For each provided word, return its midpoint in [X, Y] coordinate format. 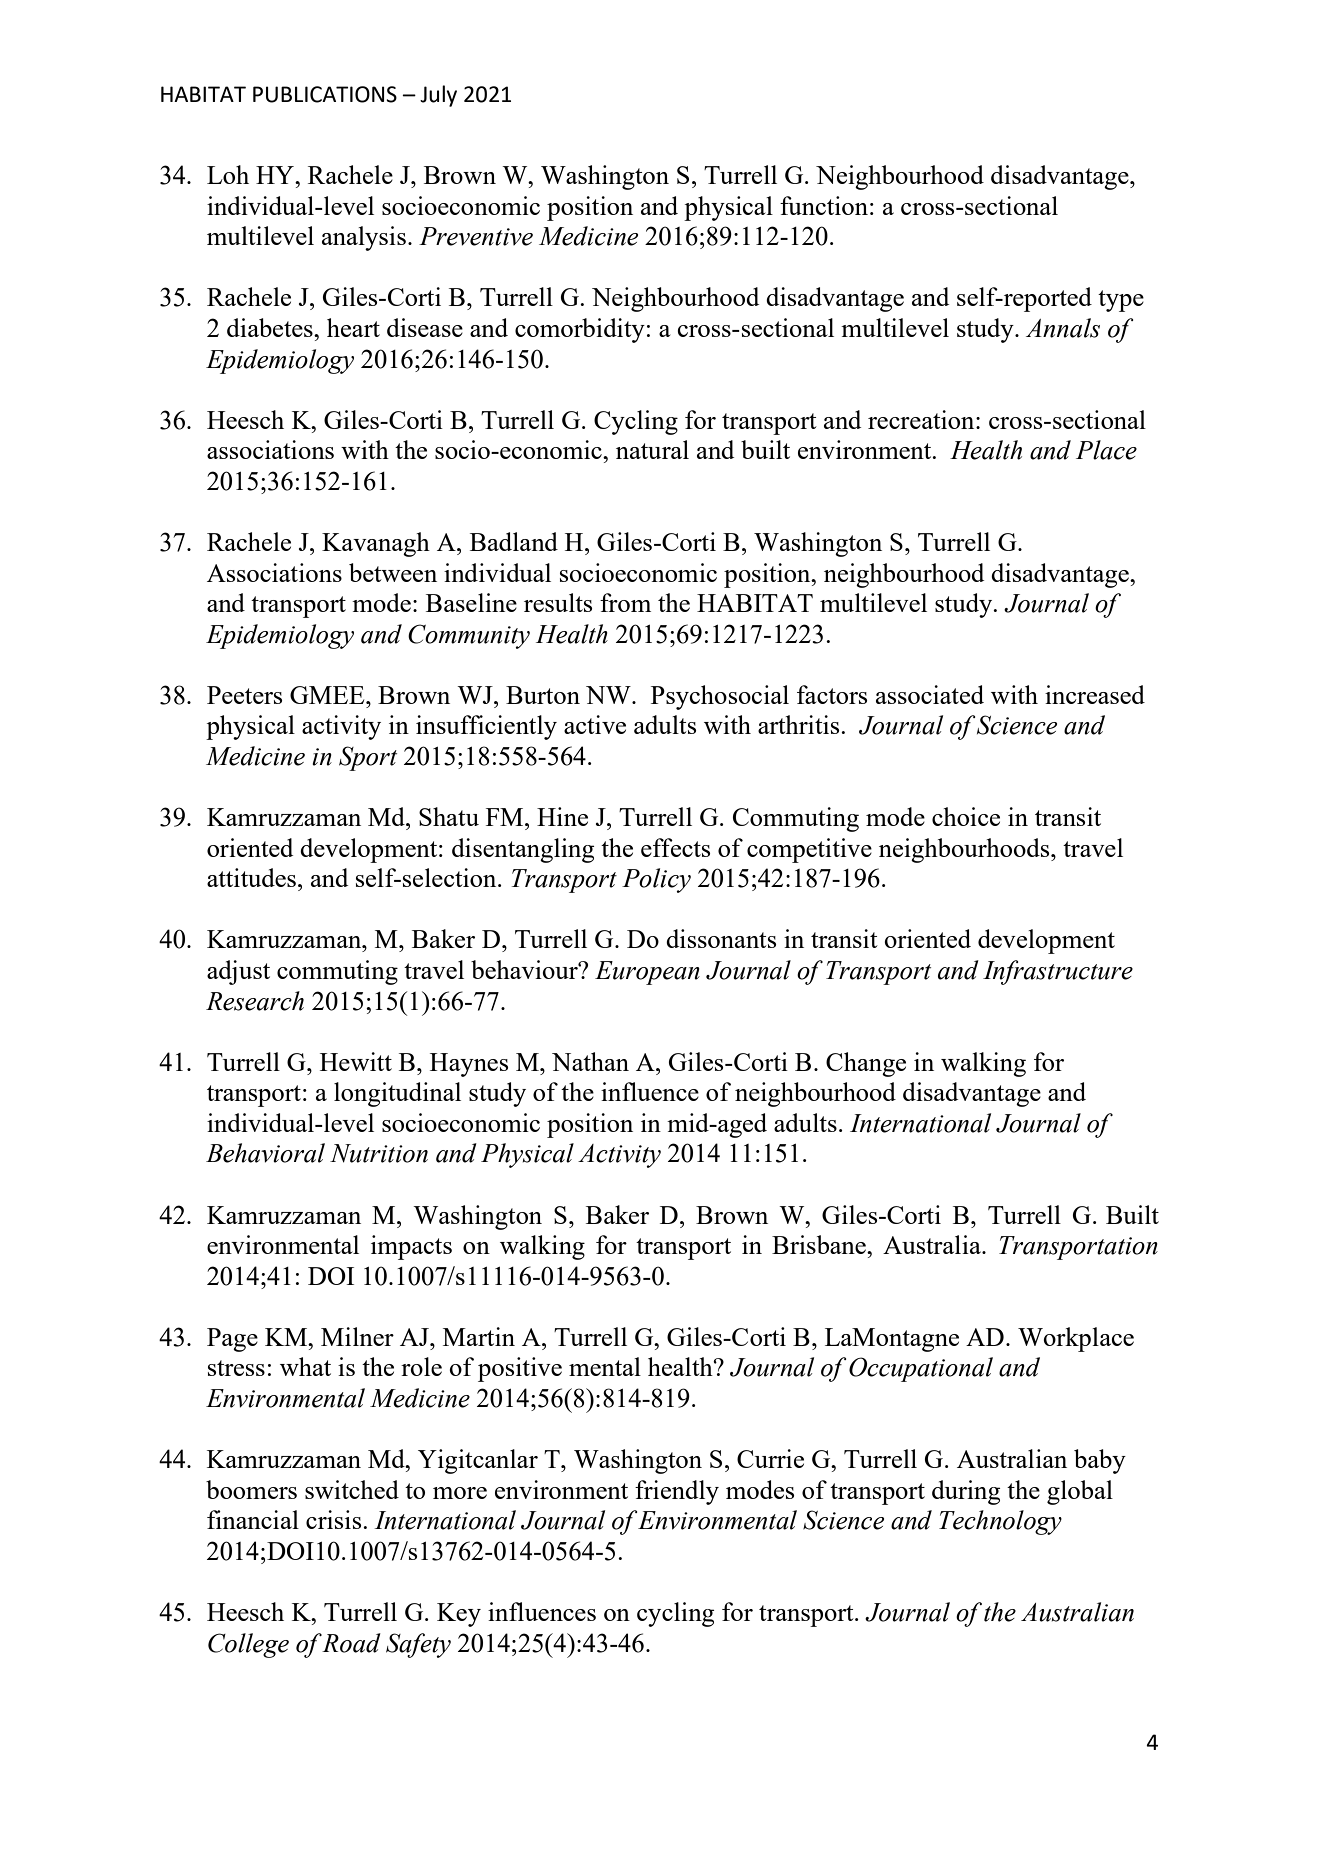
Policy [656, 880]
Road [351, 1643]
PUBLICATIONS [325, 94]
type [1121, 301]
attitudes [251, 877]
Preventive [476, 236]
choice [966, 816]
